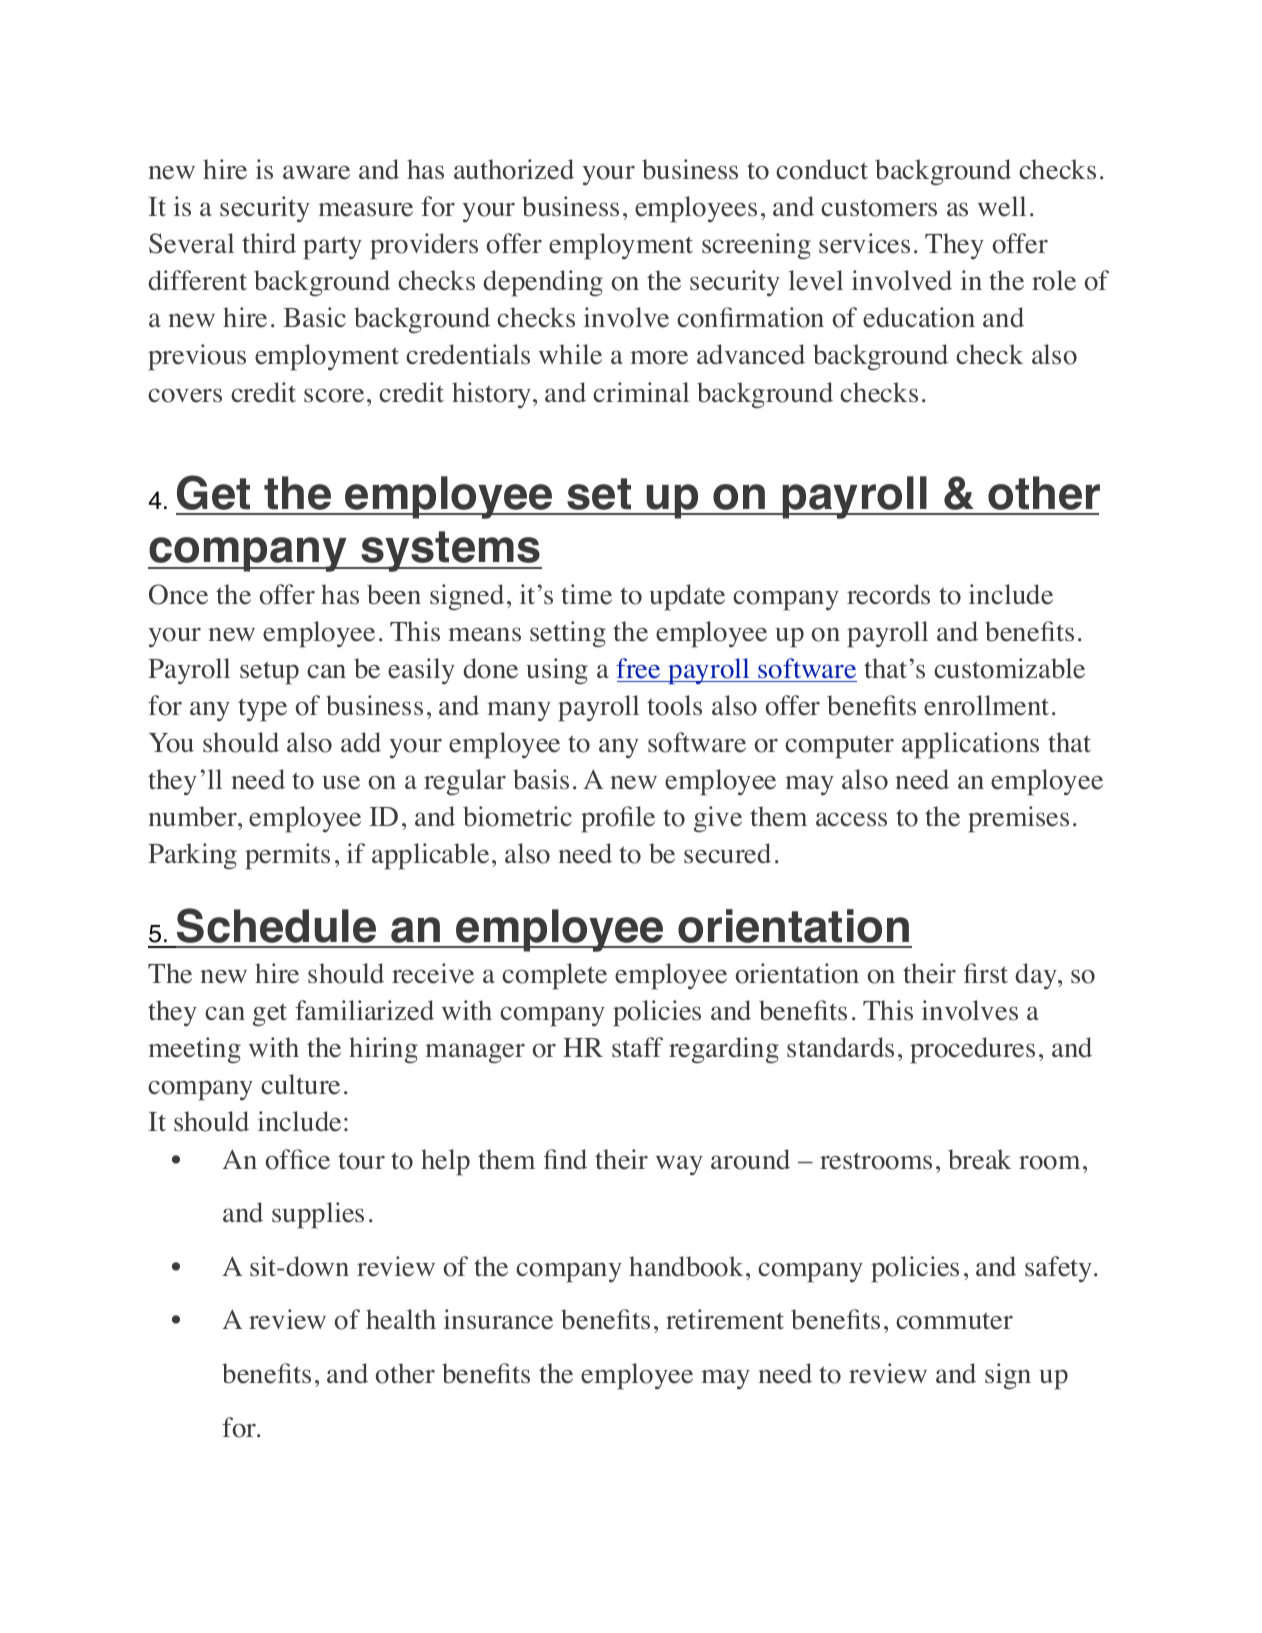 The image size is (1262, 1633). Describe the element at coordinates (514, 169) in the screenshot. I see `authorized` at that location.
